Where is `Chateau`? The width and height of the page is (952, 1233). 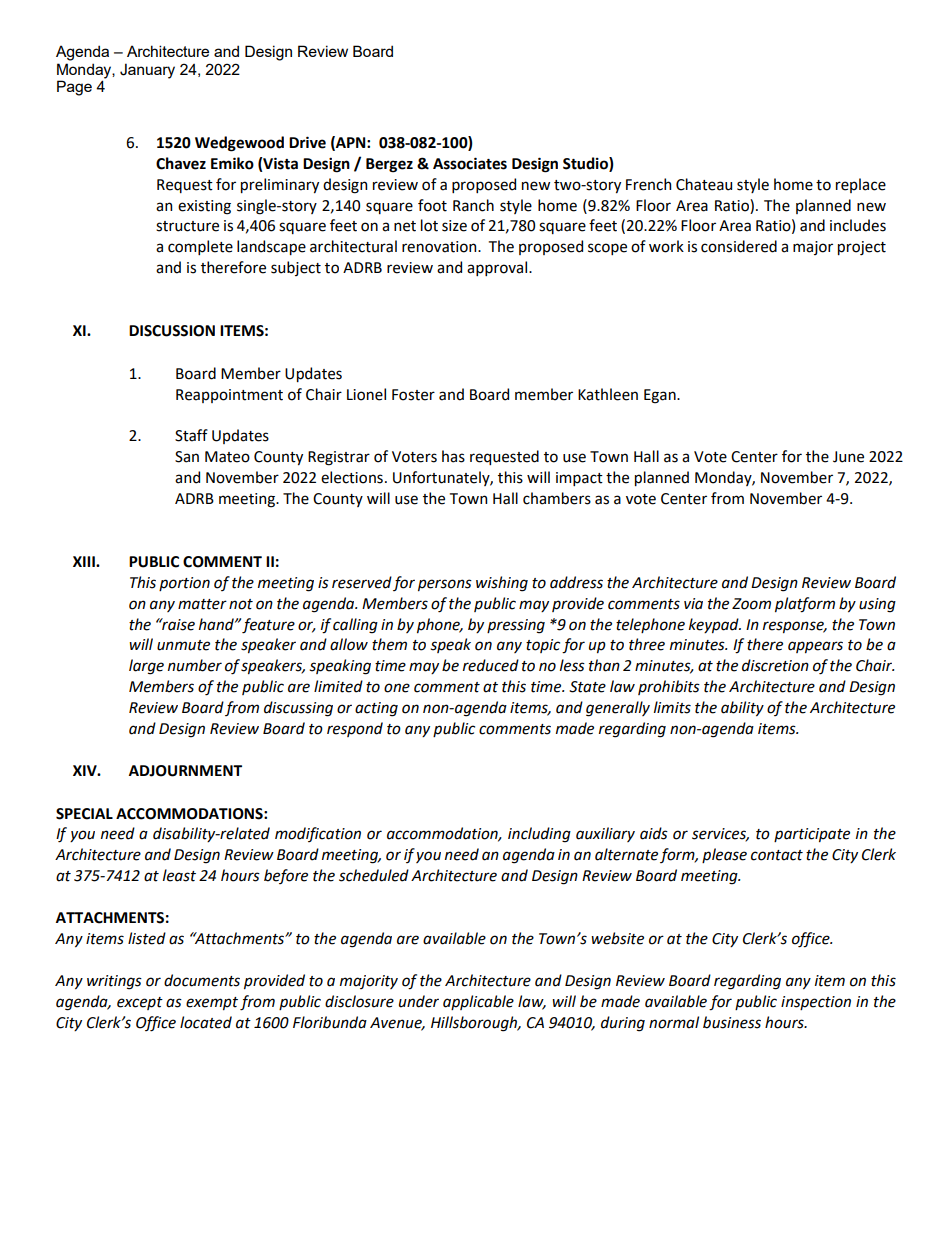 Chateau is located at coordinates (704, 184).
